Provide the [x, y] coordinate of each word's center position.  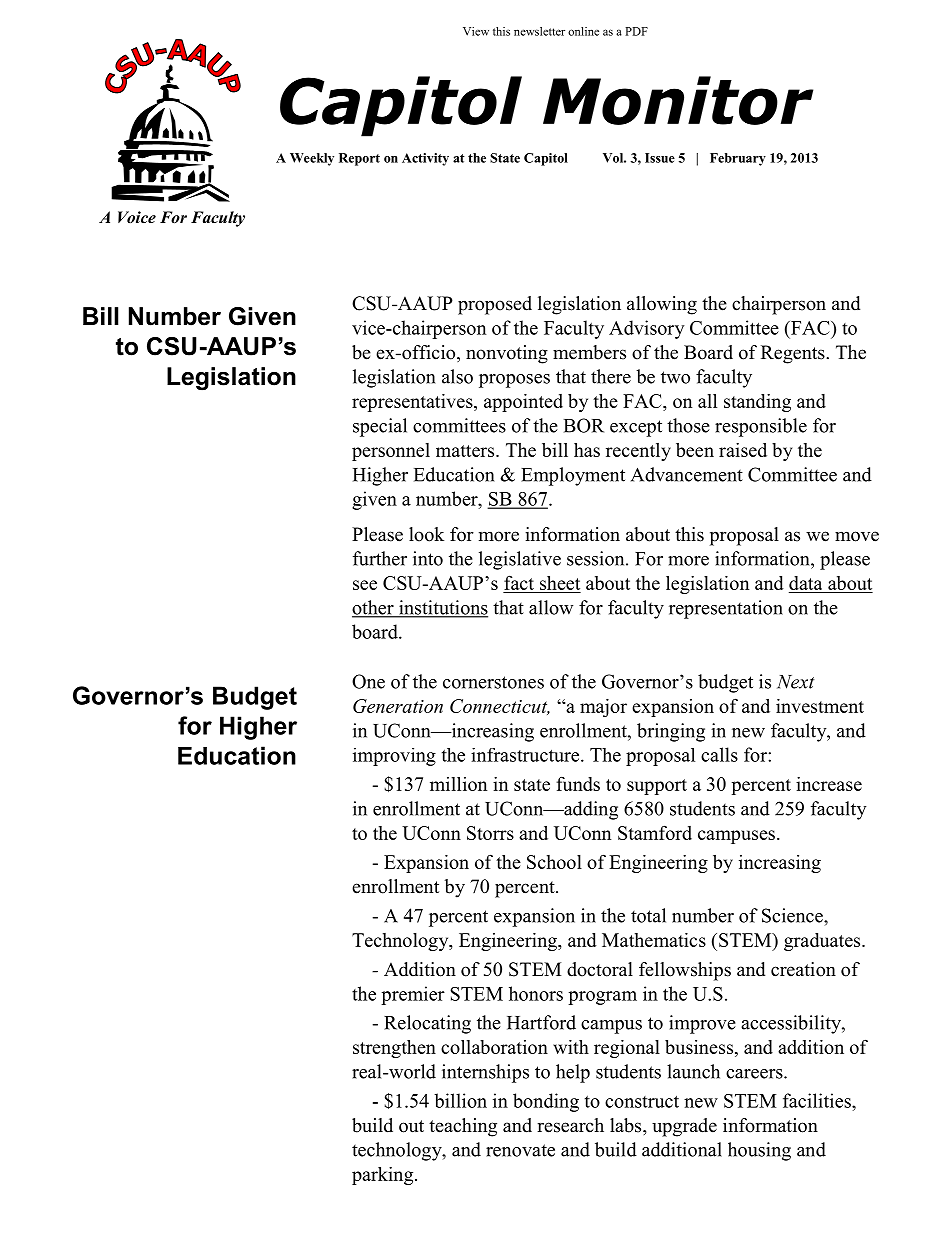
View [476, 31]
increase [829, 784]
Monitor [678, 100]
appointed [523, 403]
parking [384, 1176]
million [458, 784]
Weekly [312, 159]
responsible [761, 427]
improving [394, 757]
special [380, 427]
